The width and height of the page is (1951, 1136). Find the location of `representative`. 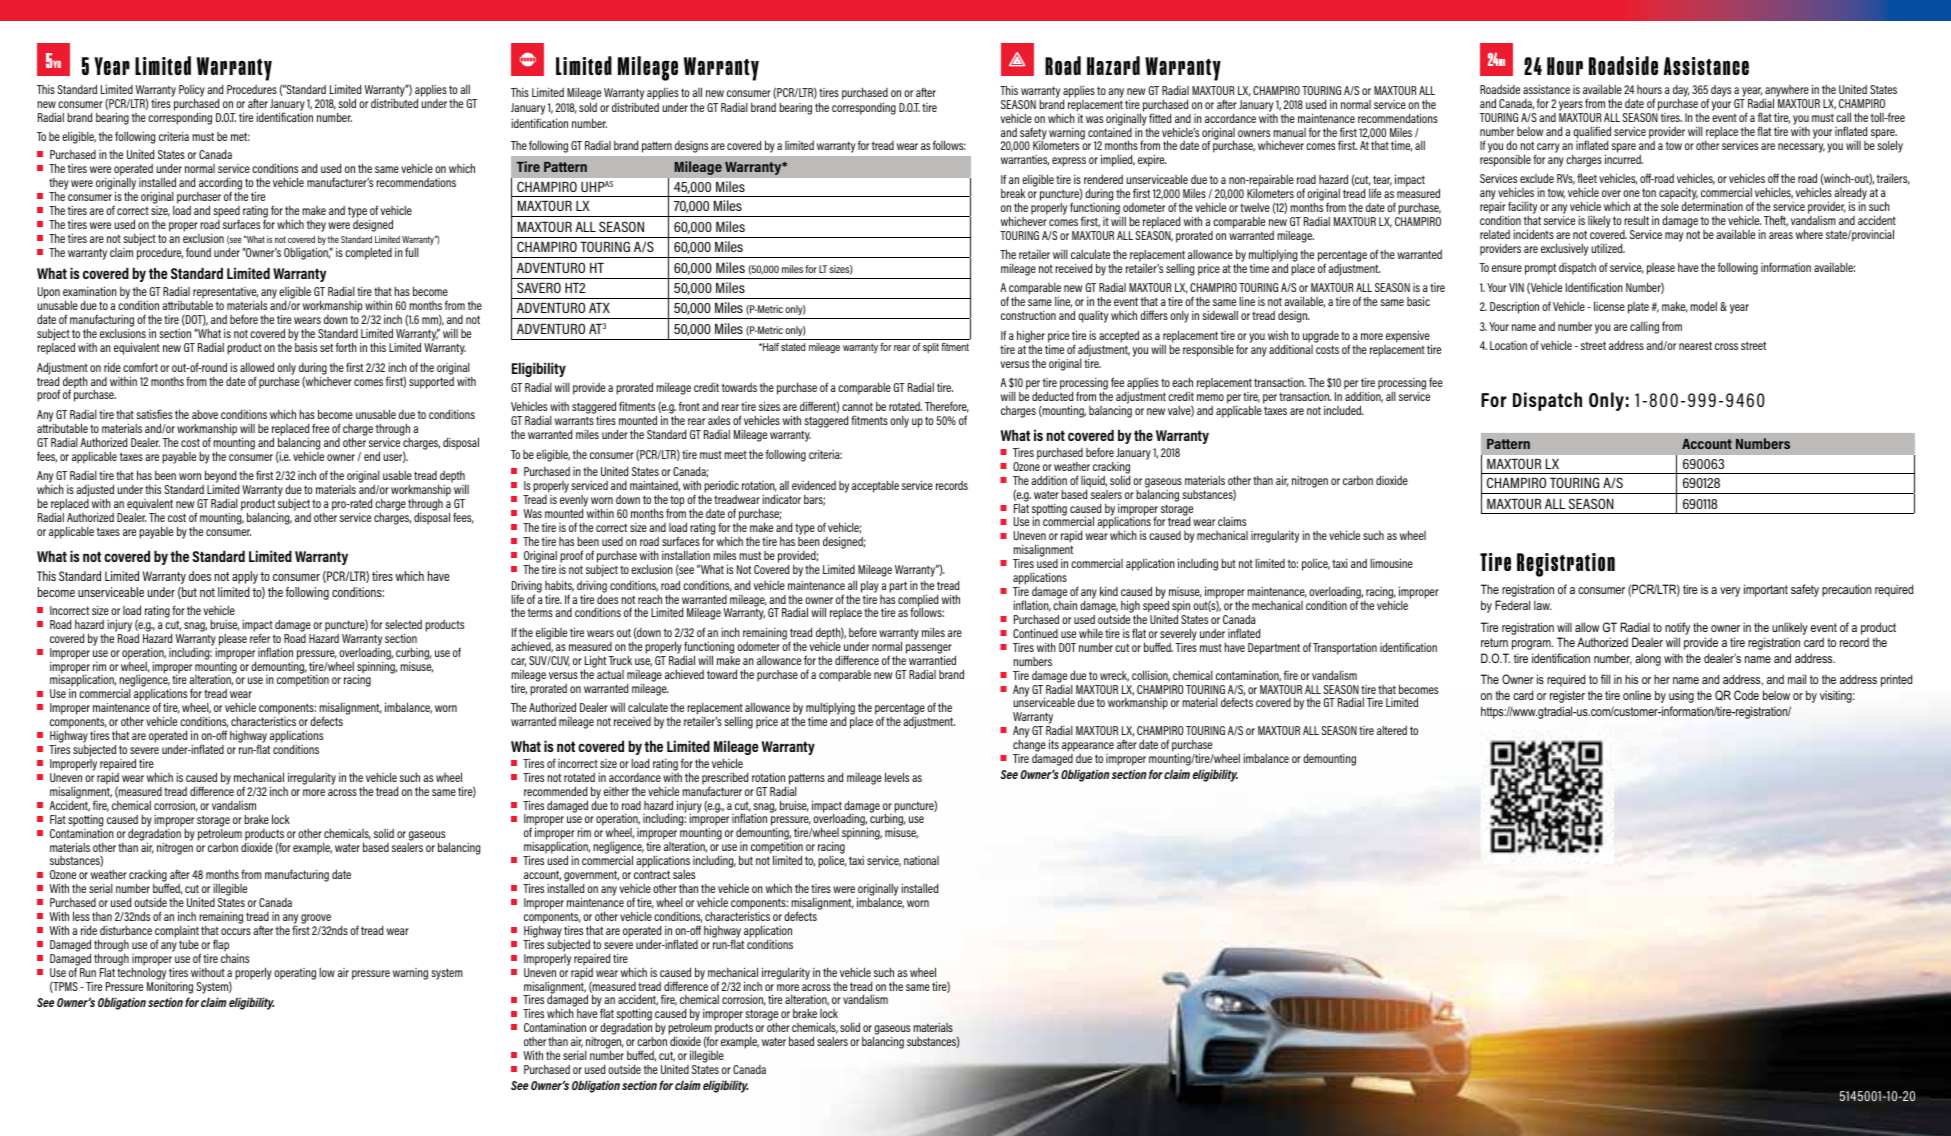

representative is located at coordinates (225, 294).
